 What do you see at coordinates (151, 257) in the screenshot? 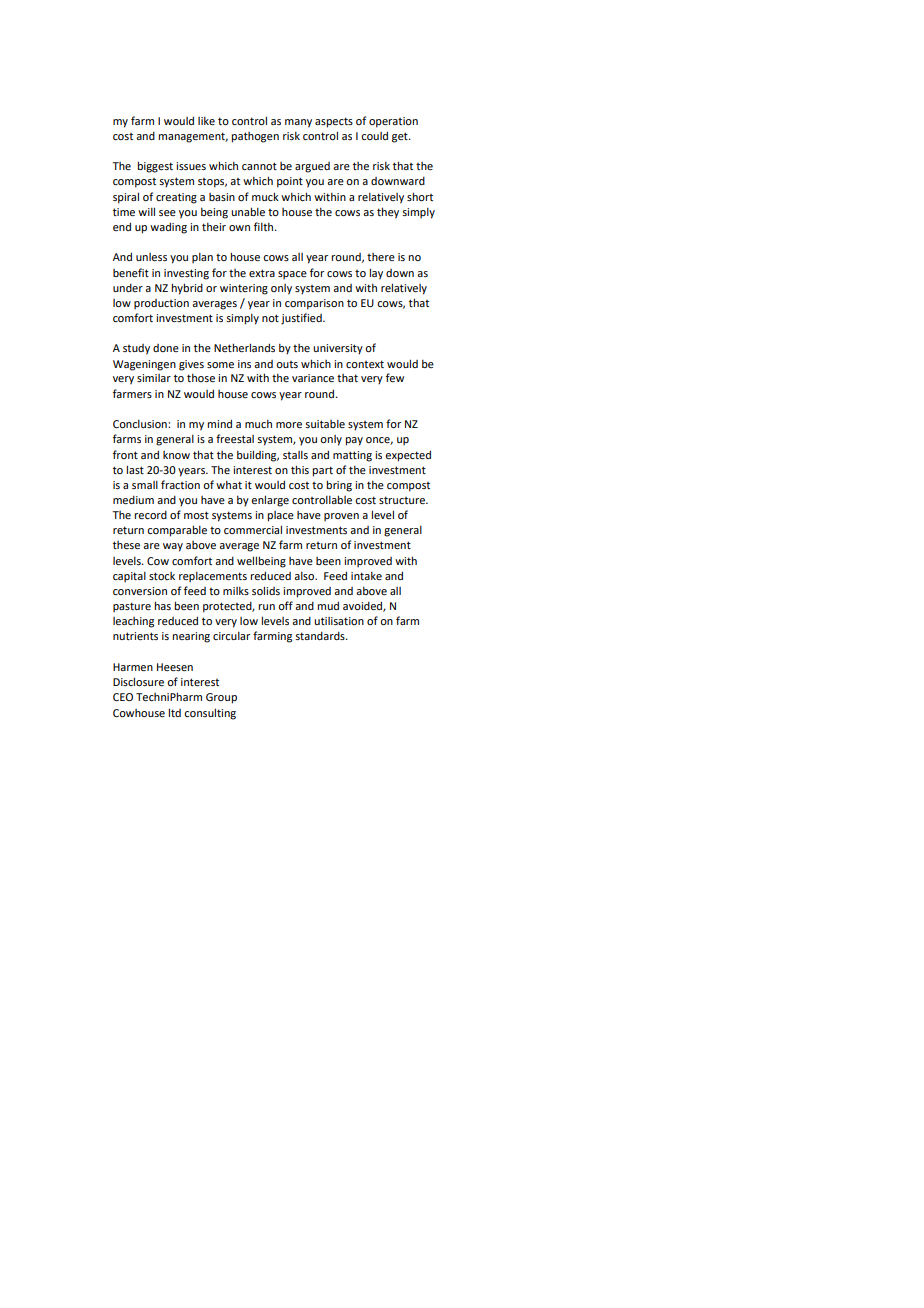
I see `unless` at bounding box center [151, 257].
